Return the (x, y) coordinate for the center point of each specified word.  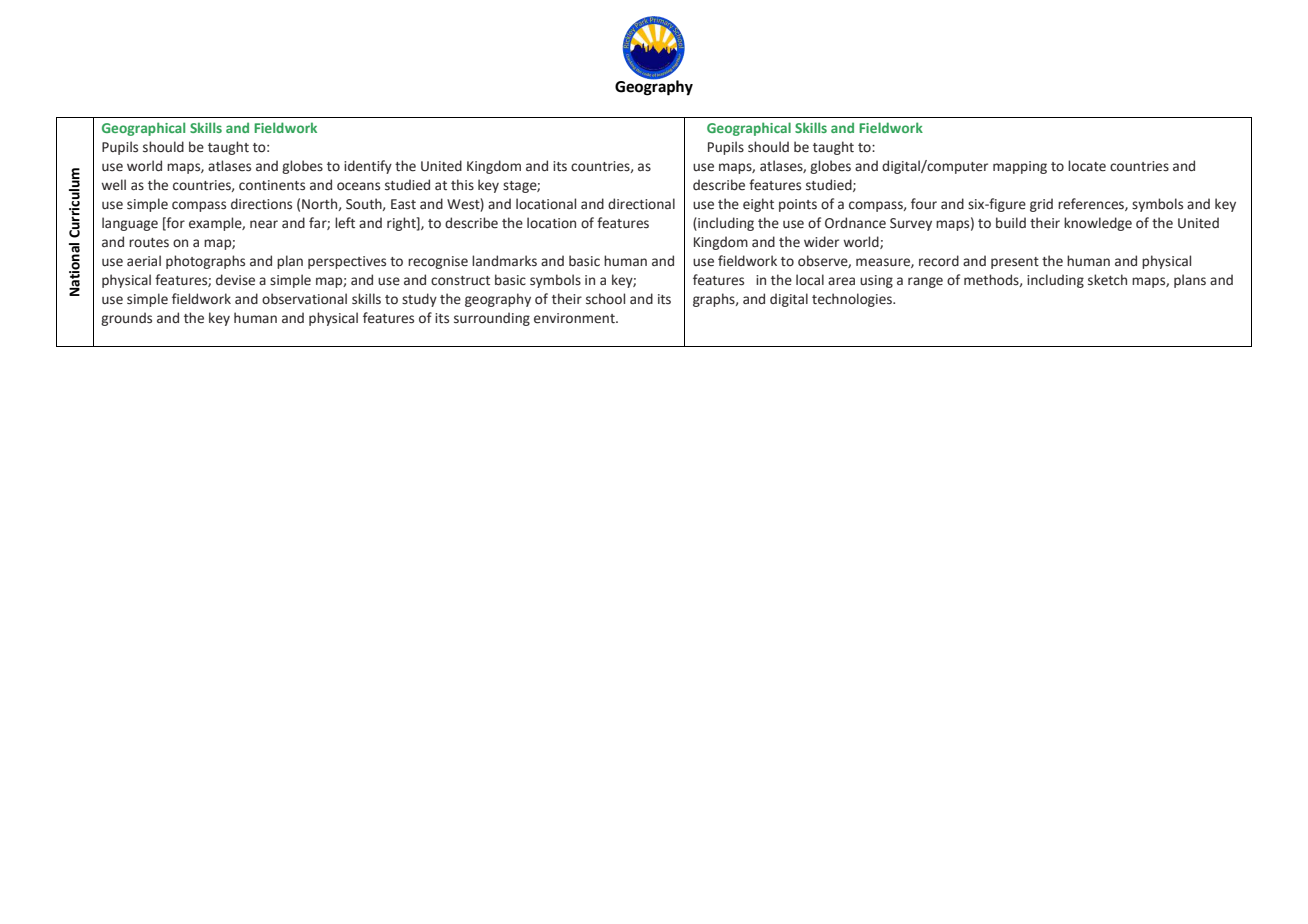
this (462, 185)
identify (368, 167)
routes (149, 243)
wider (821, 242)
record (939, 261)
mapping (1020, 167)
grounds (126, 319)
